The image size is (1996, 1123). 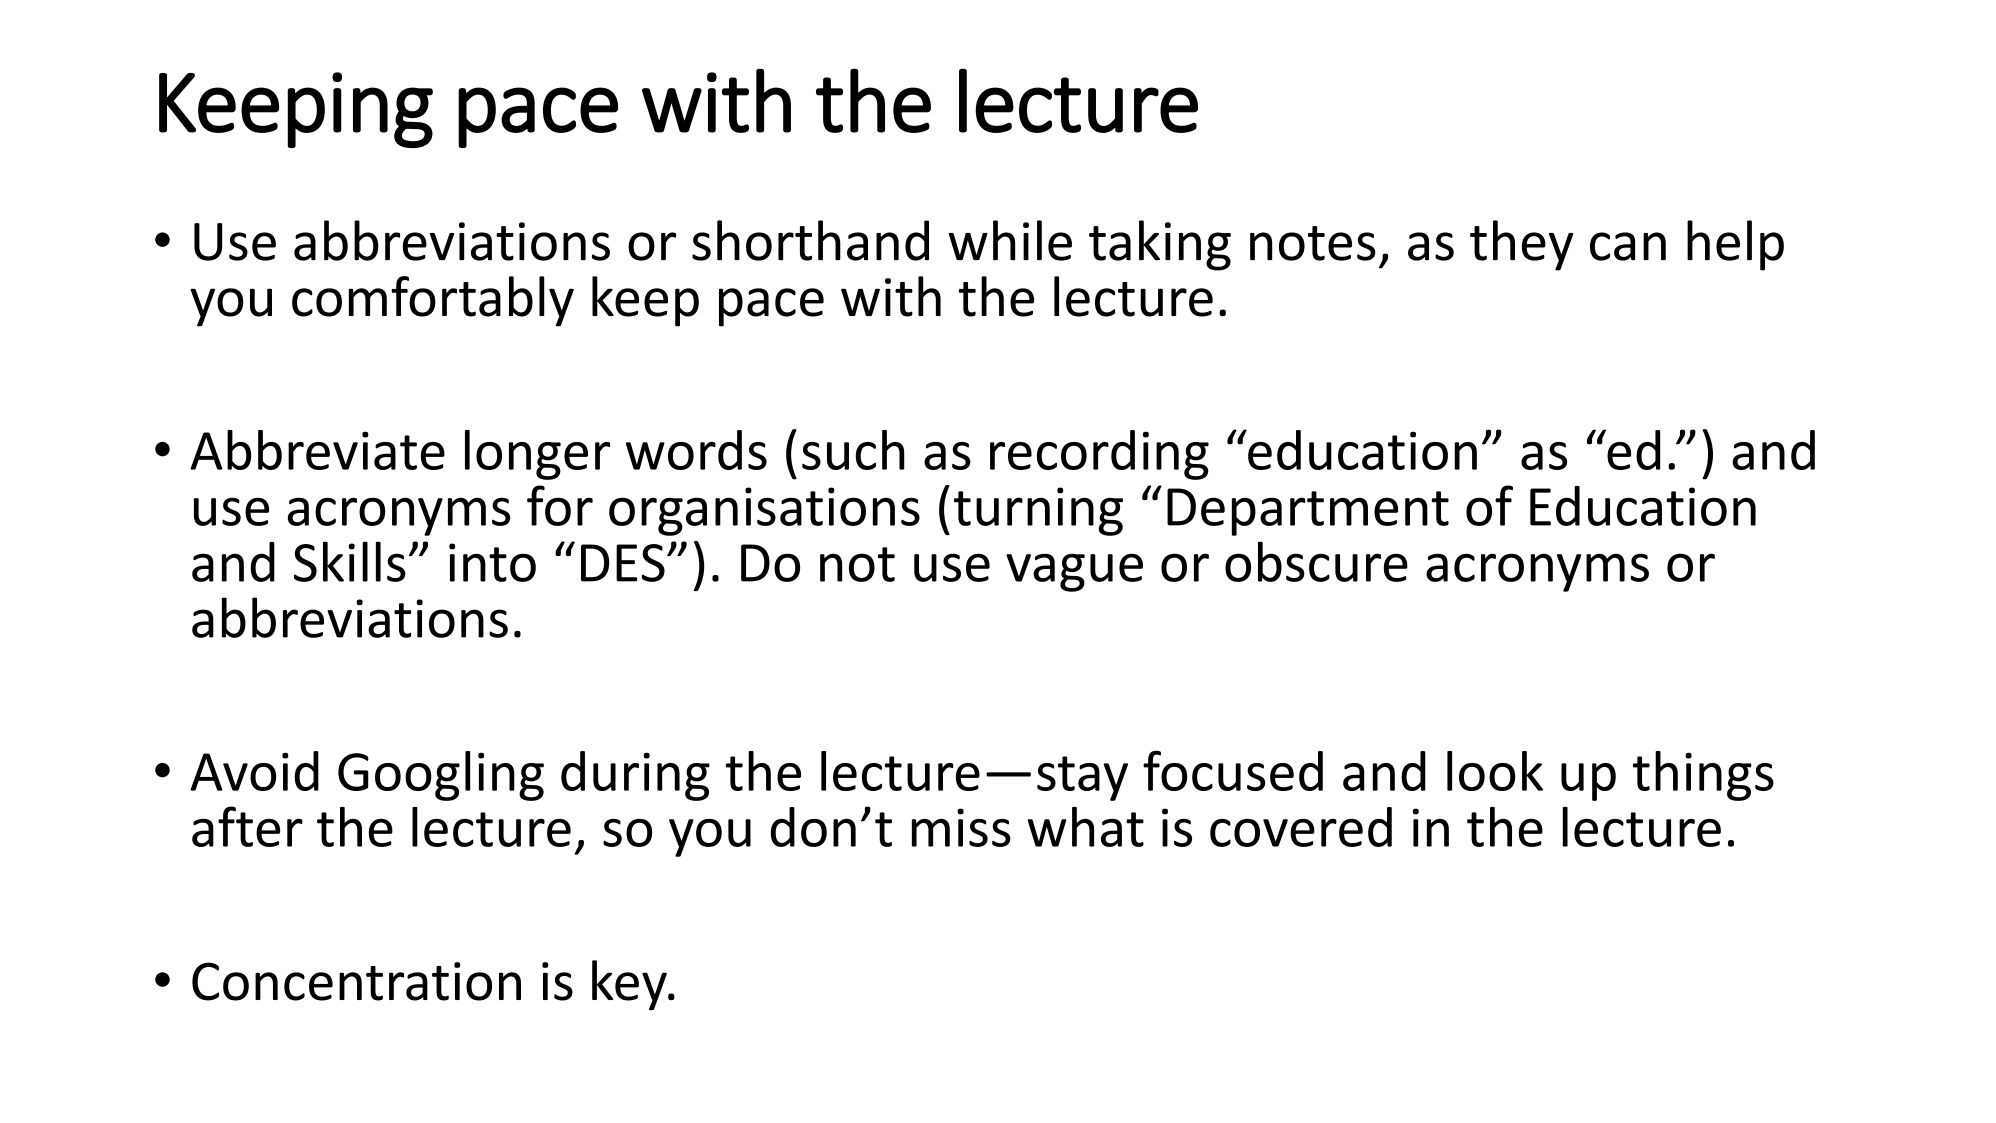 I want to click on into, so click(x=492, y=562).
